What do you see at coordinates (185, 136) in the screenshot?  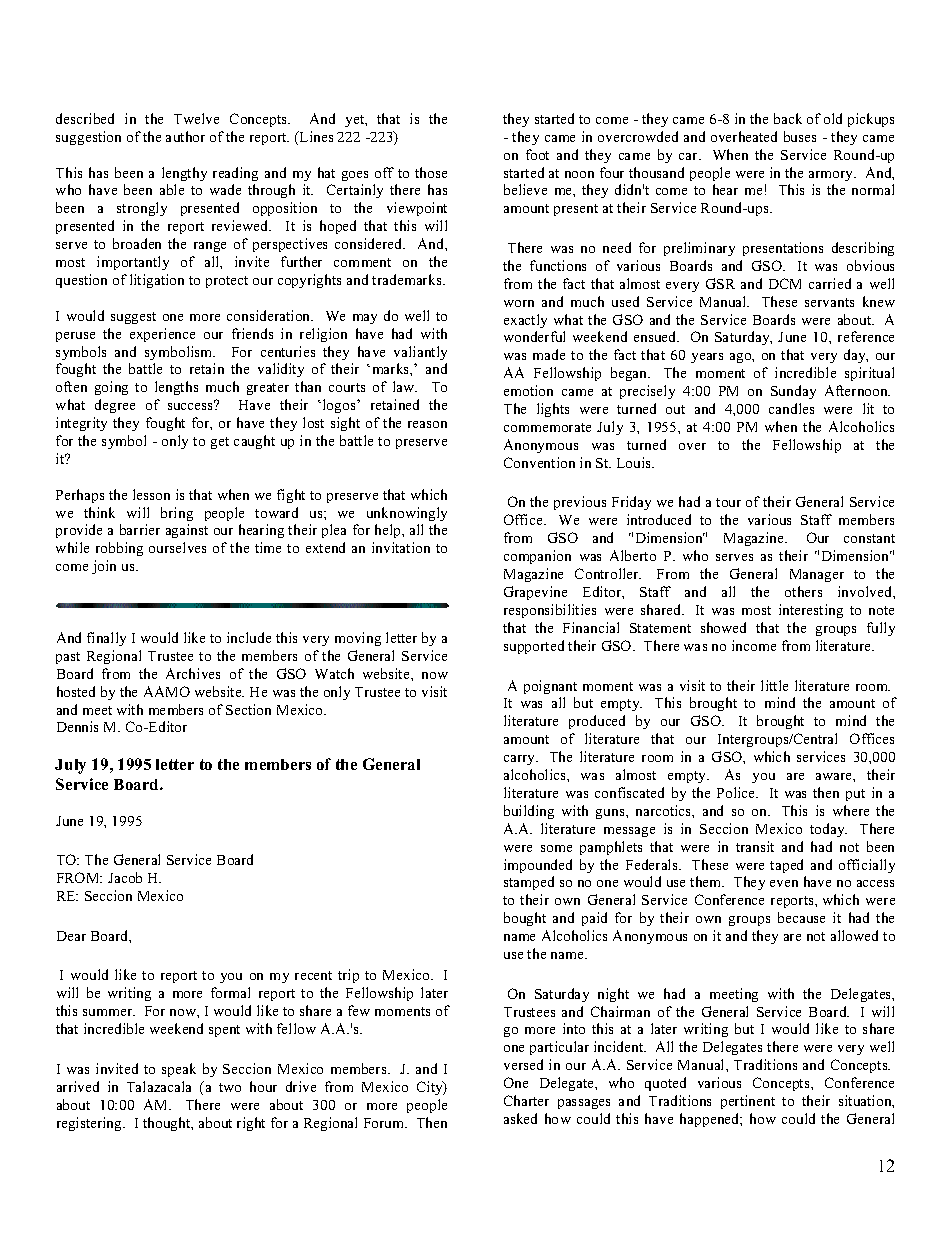 I see `author` at bounding box center [185, 136].
